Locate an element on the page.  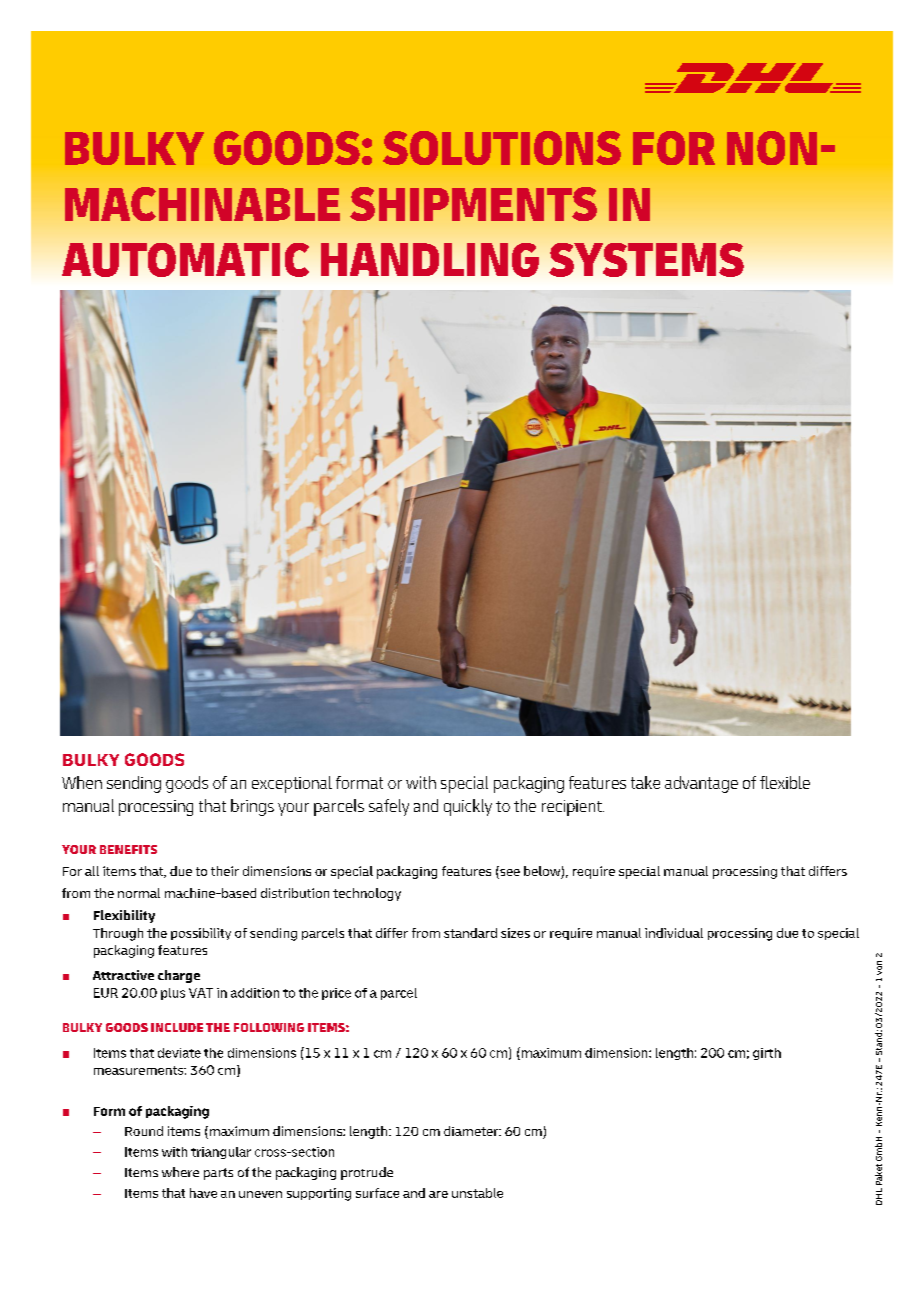
SOLUTIONS is located at coordinates (502, 148).
